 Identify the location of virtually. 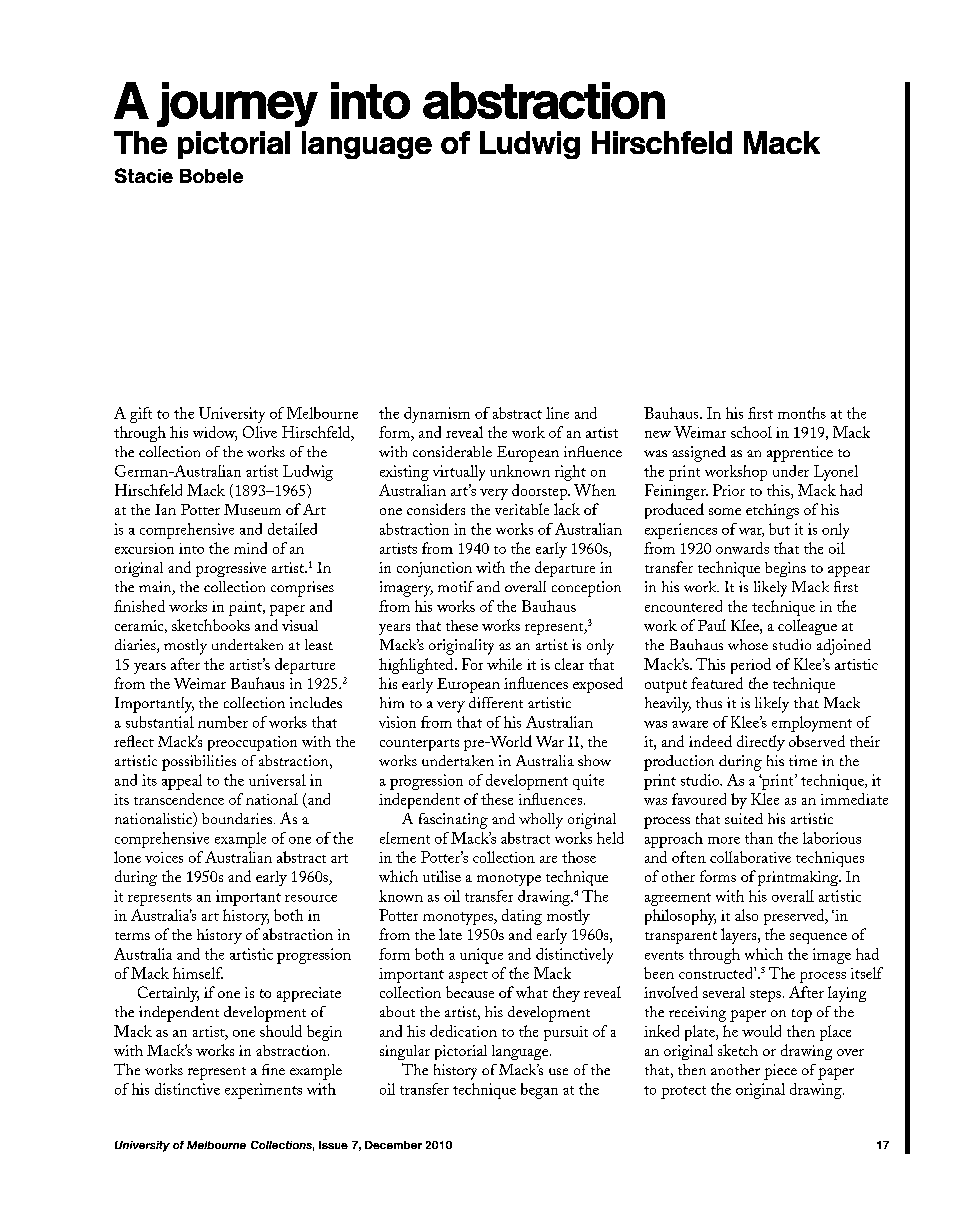
(459, 473).
